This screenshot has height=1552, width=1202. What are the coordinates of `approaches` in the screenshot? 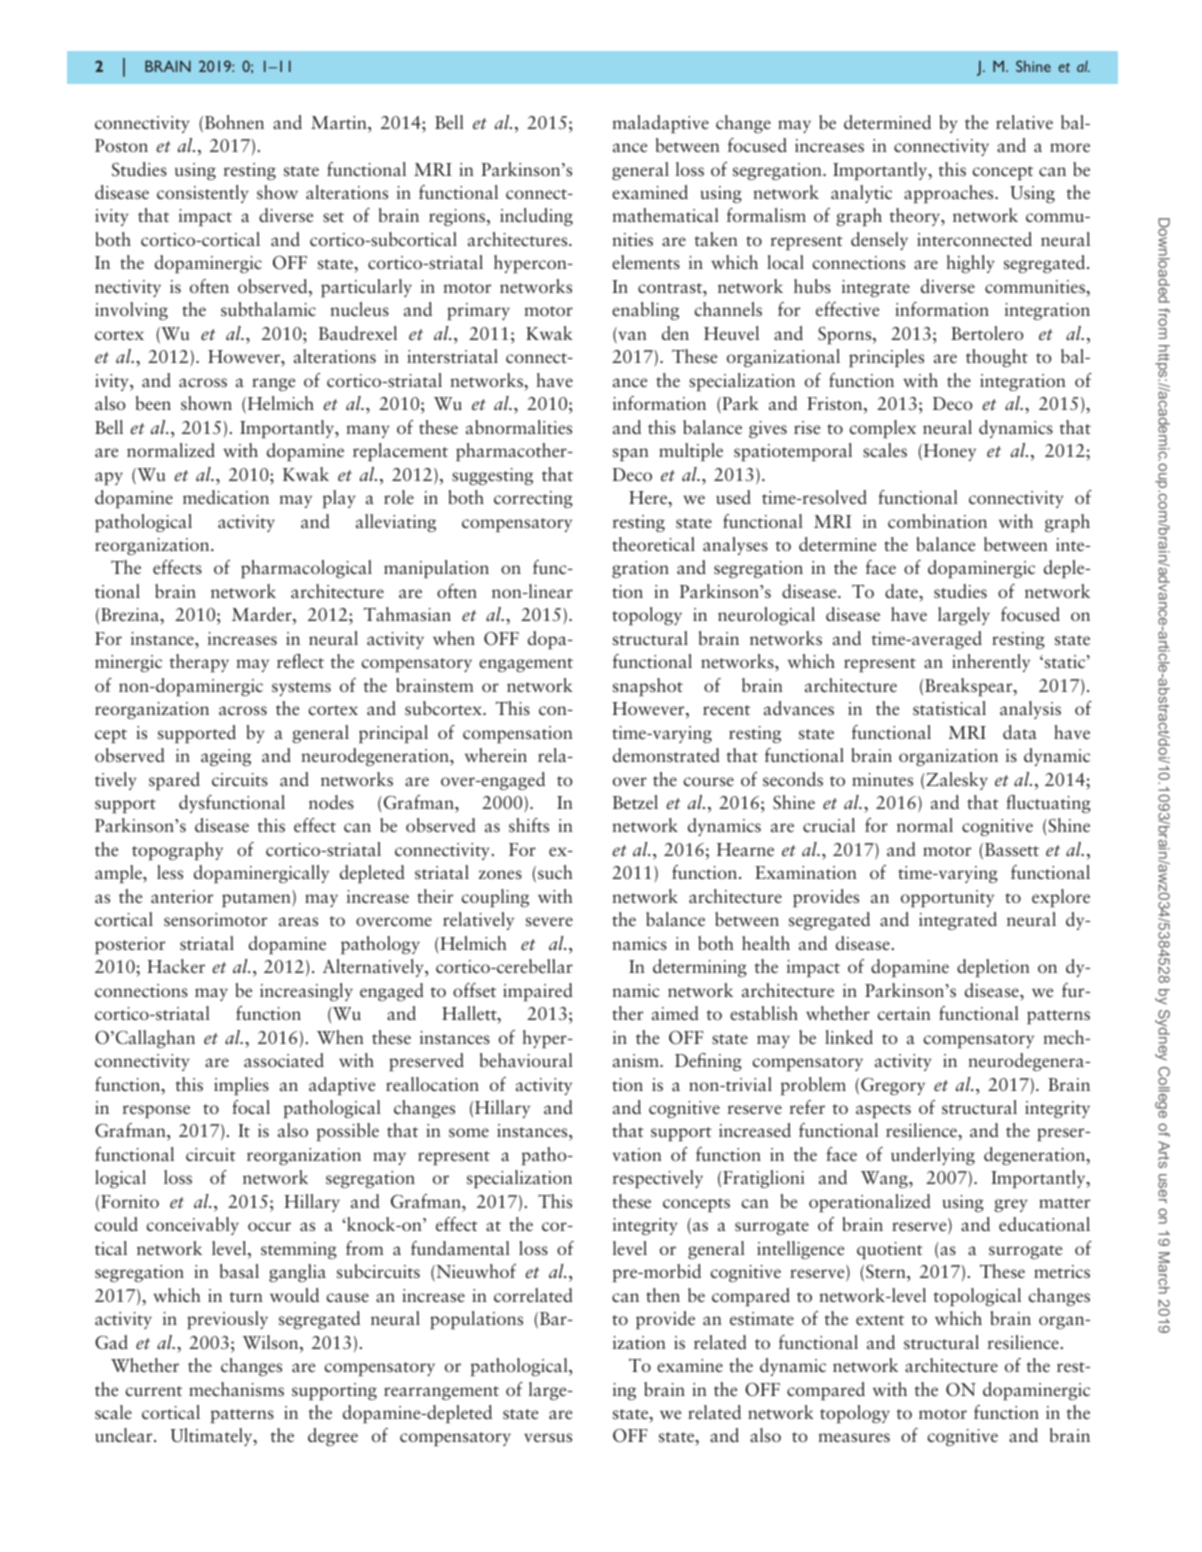 It's located at (950, 194).
